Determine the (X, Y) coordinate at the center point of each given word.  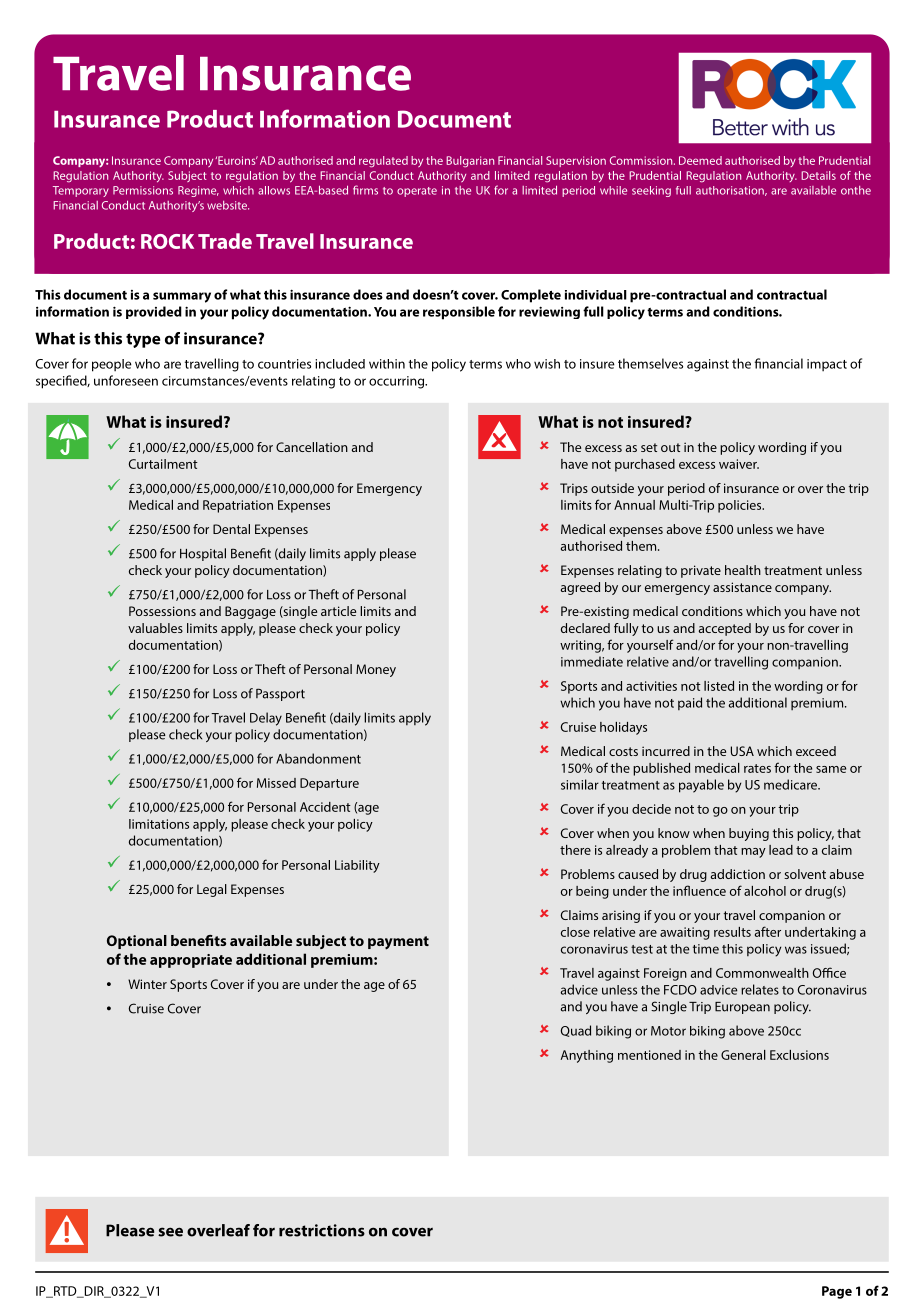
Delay (266, 719)
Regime (198, 191)
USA (742, 751)
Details (818, 175)
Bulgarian (470, 162)
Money (376, 670)
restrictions (322, 1230)
